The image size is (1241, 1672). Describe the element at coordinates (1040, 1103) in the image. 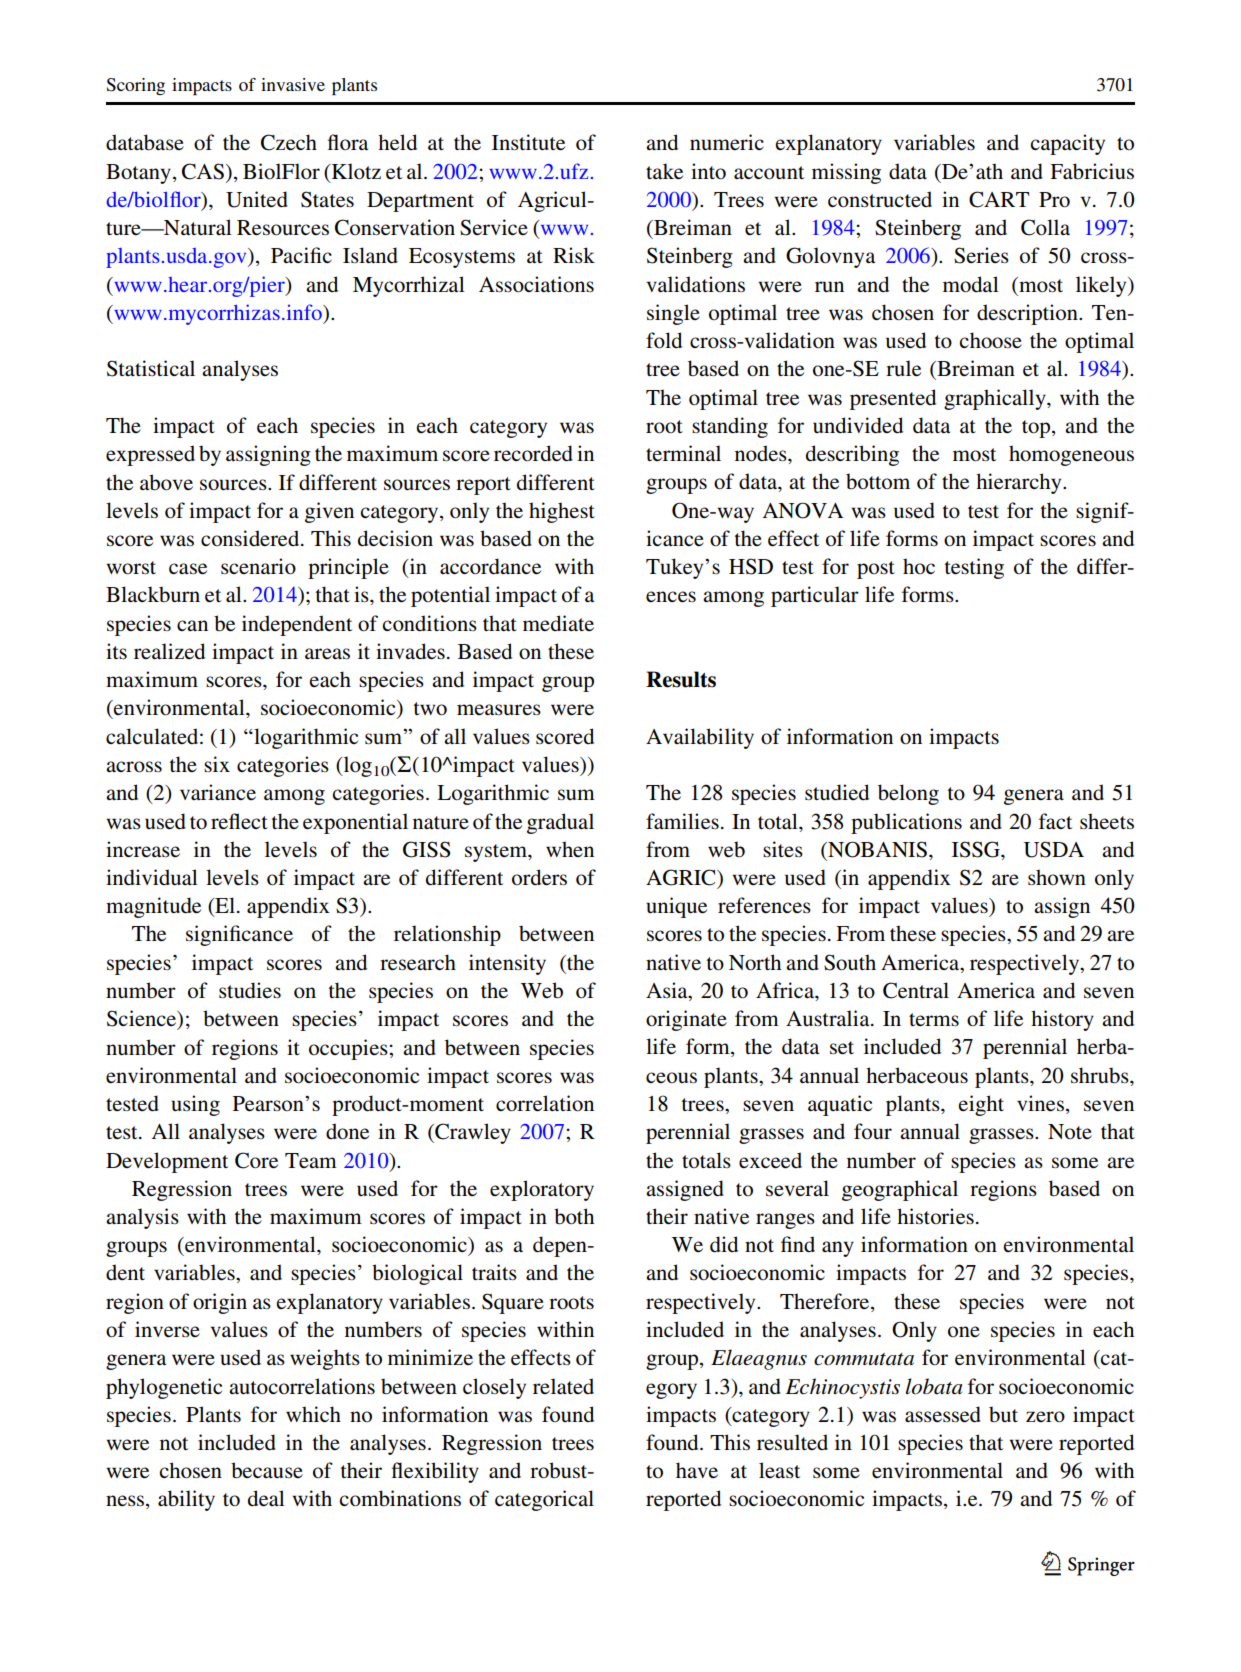

I see `vines` at that location.
